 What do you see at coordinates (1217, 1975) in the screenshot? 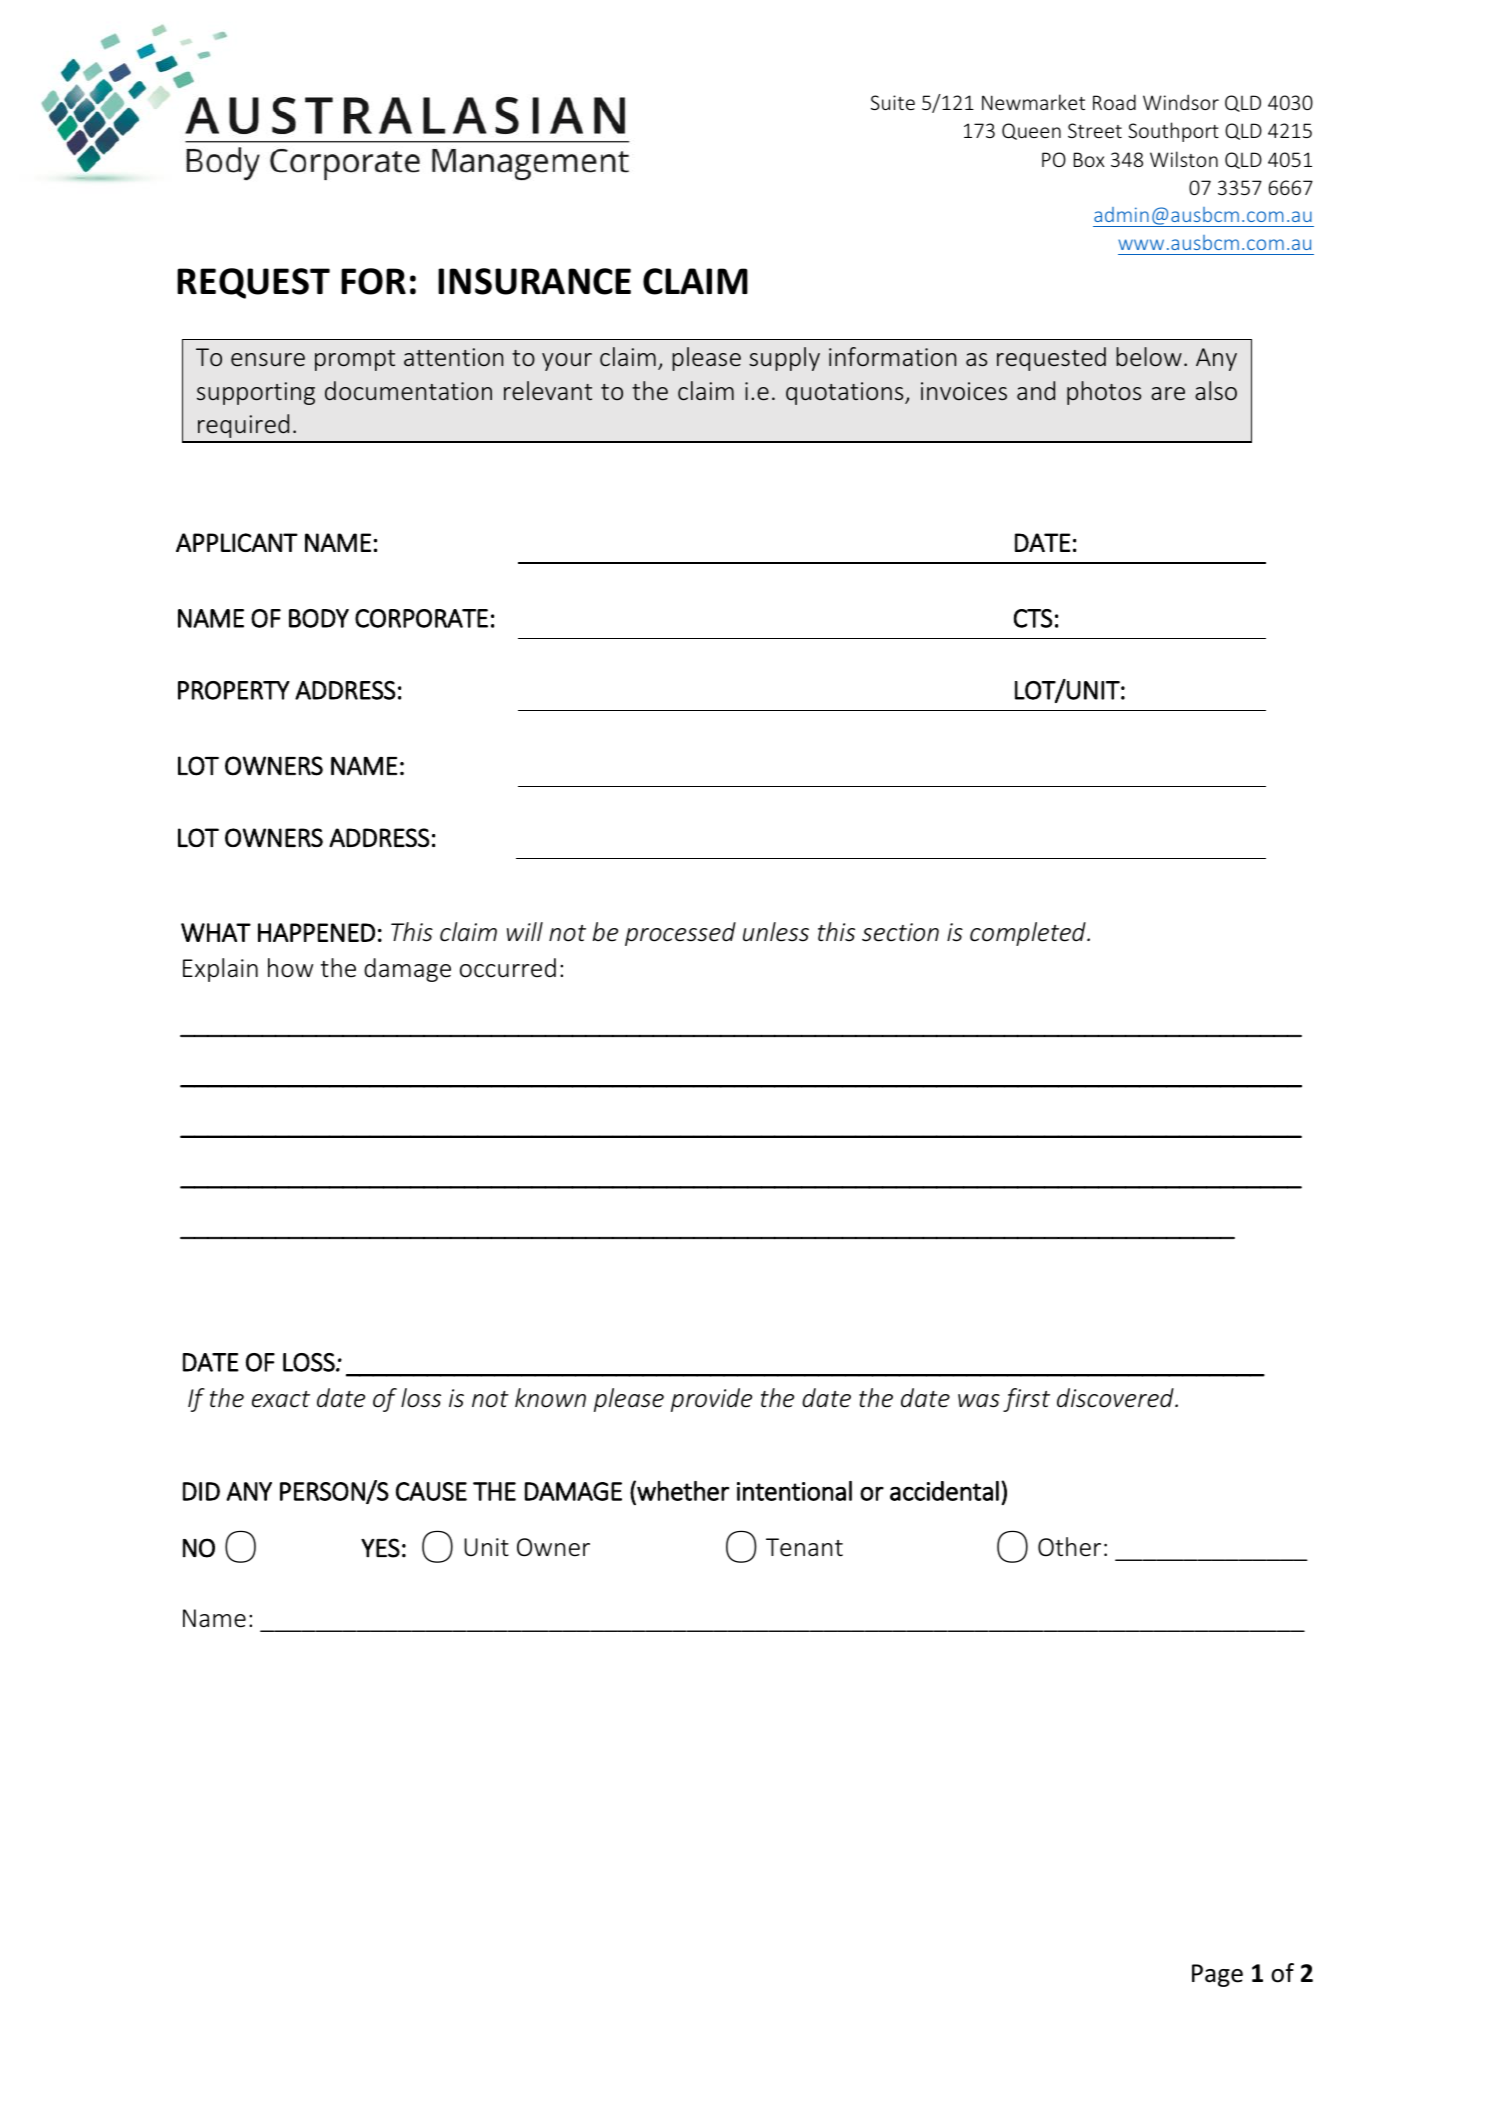
I see `Page` at bounding box center [1217, 1975].
